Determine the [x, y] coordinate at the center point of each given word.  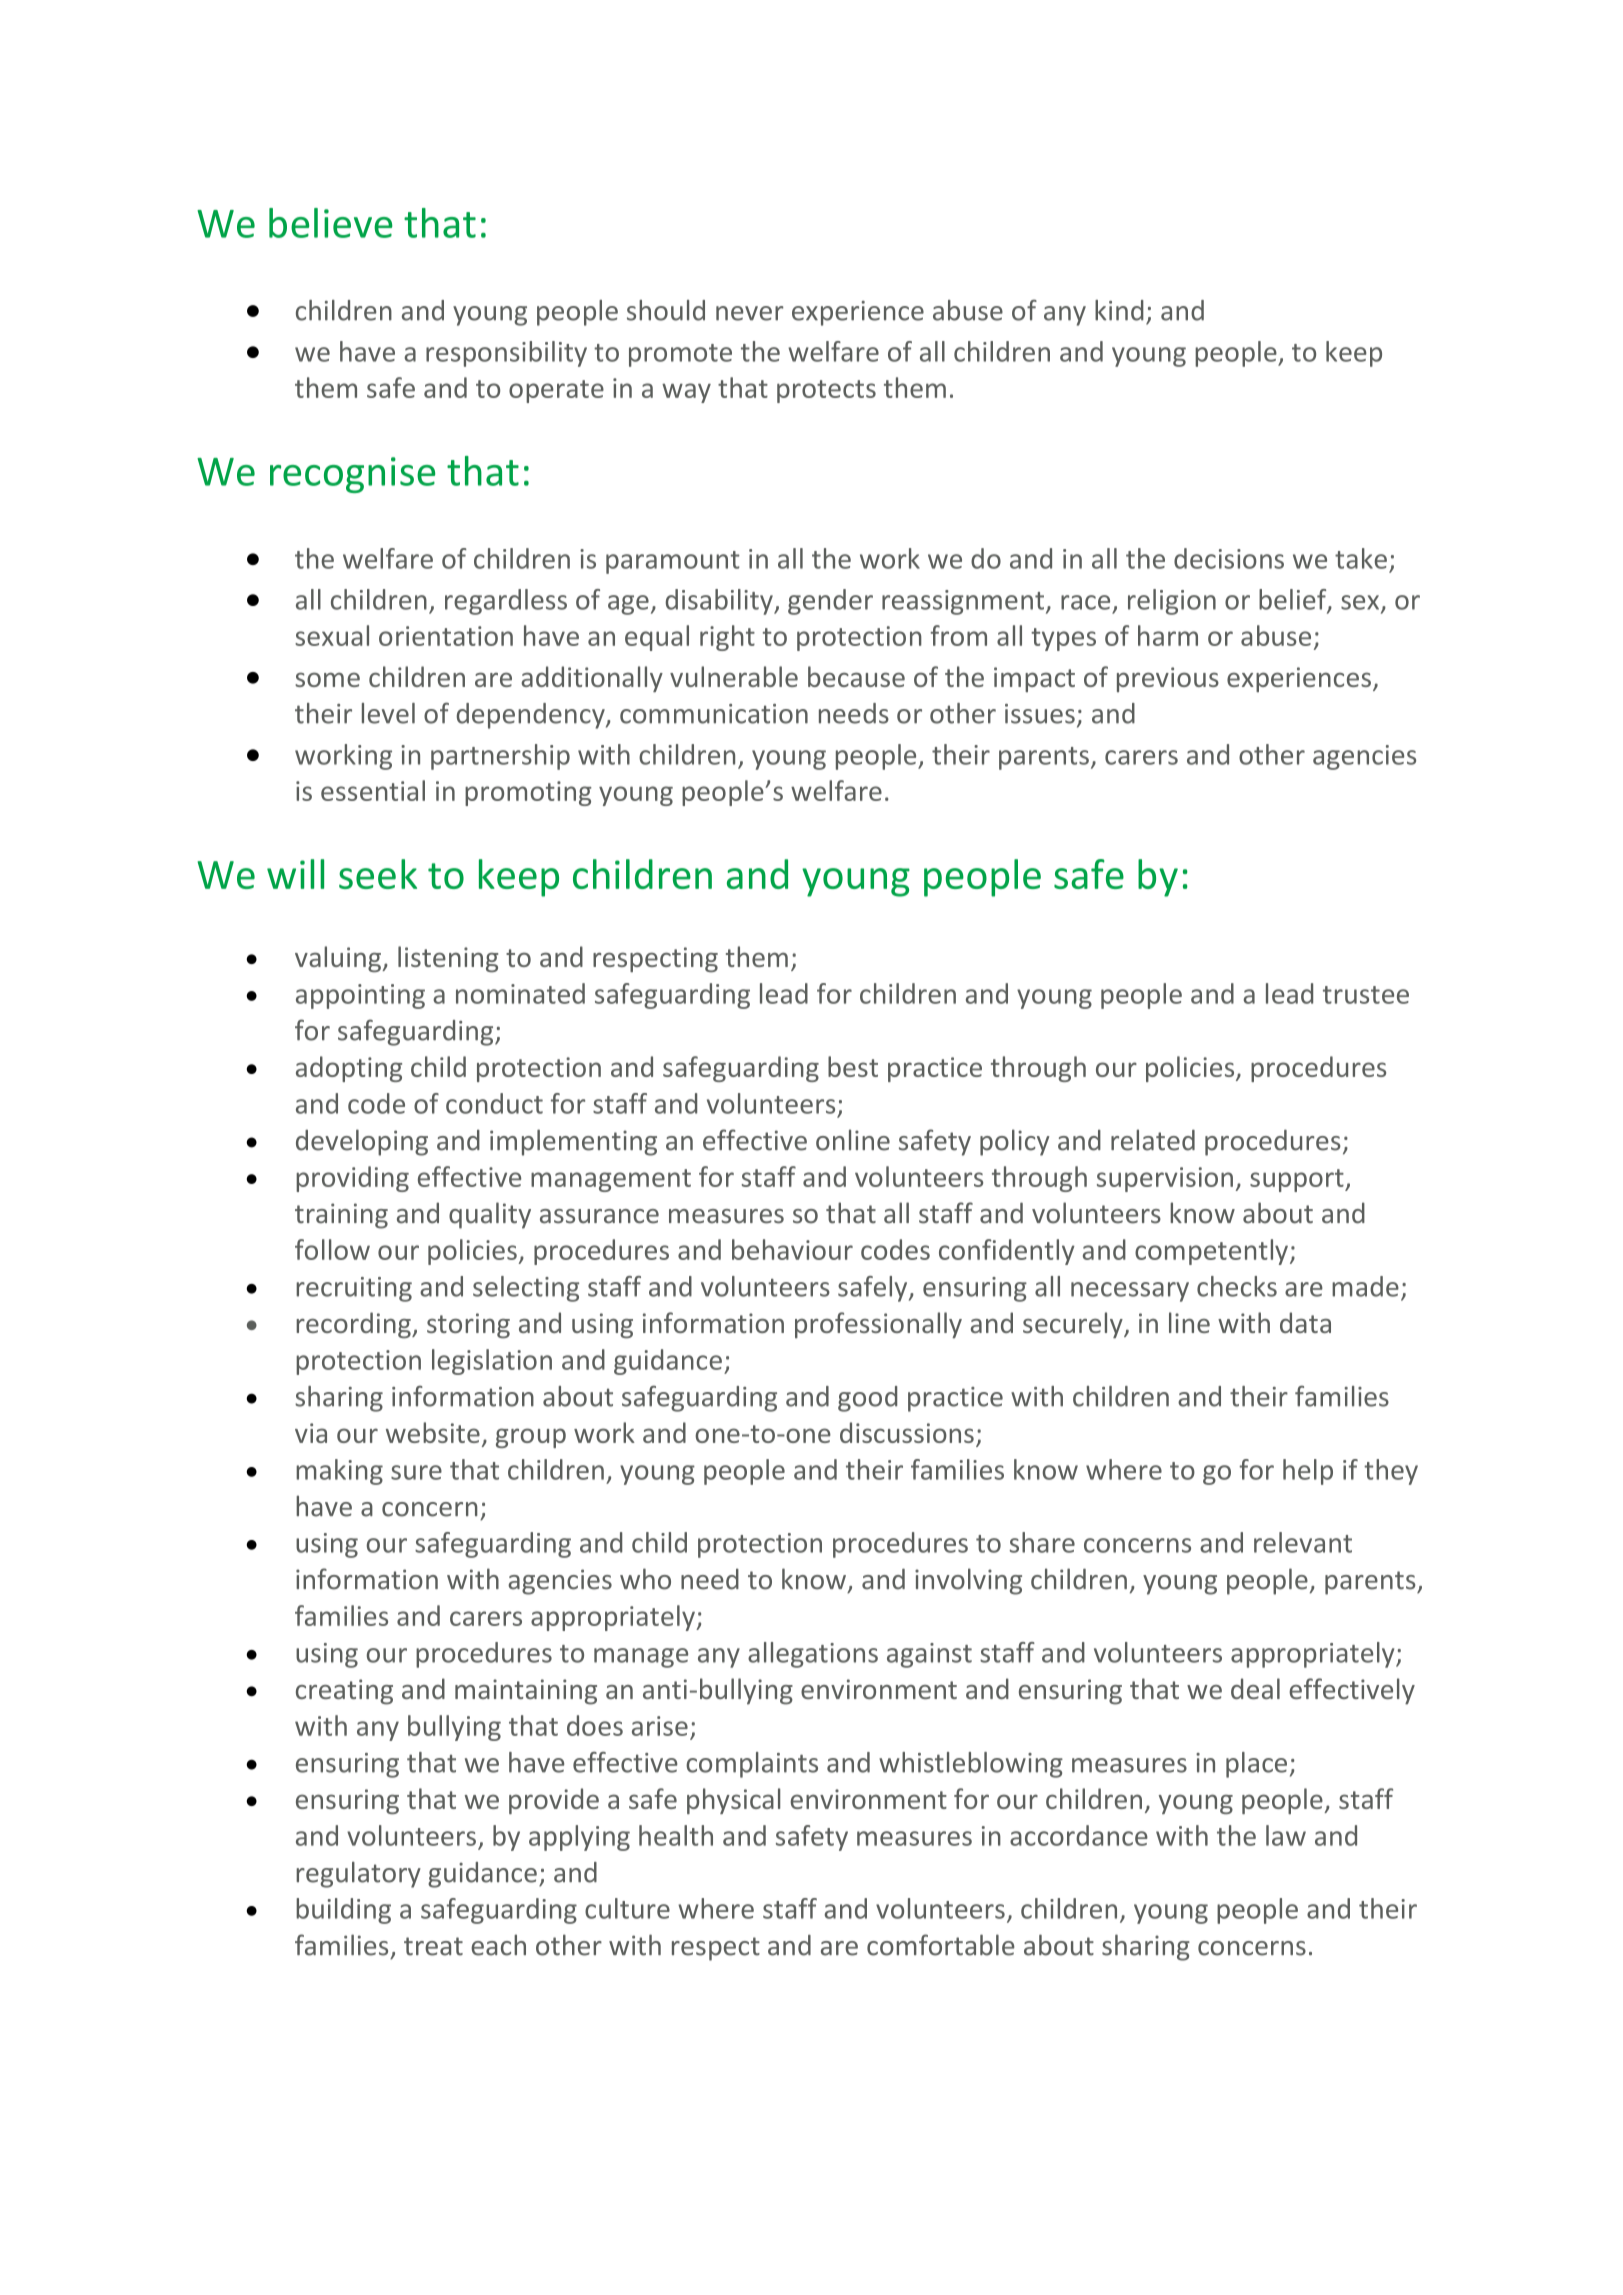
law [1286, 1835]
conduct [494, 1103]
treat [433, 1946]
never [749, 313]
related [1153, 1140]
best [853, 1066]
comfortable [941, 1945]
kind [1119, 310]
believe [331, 223]
